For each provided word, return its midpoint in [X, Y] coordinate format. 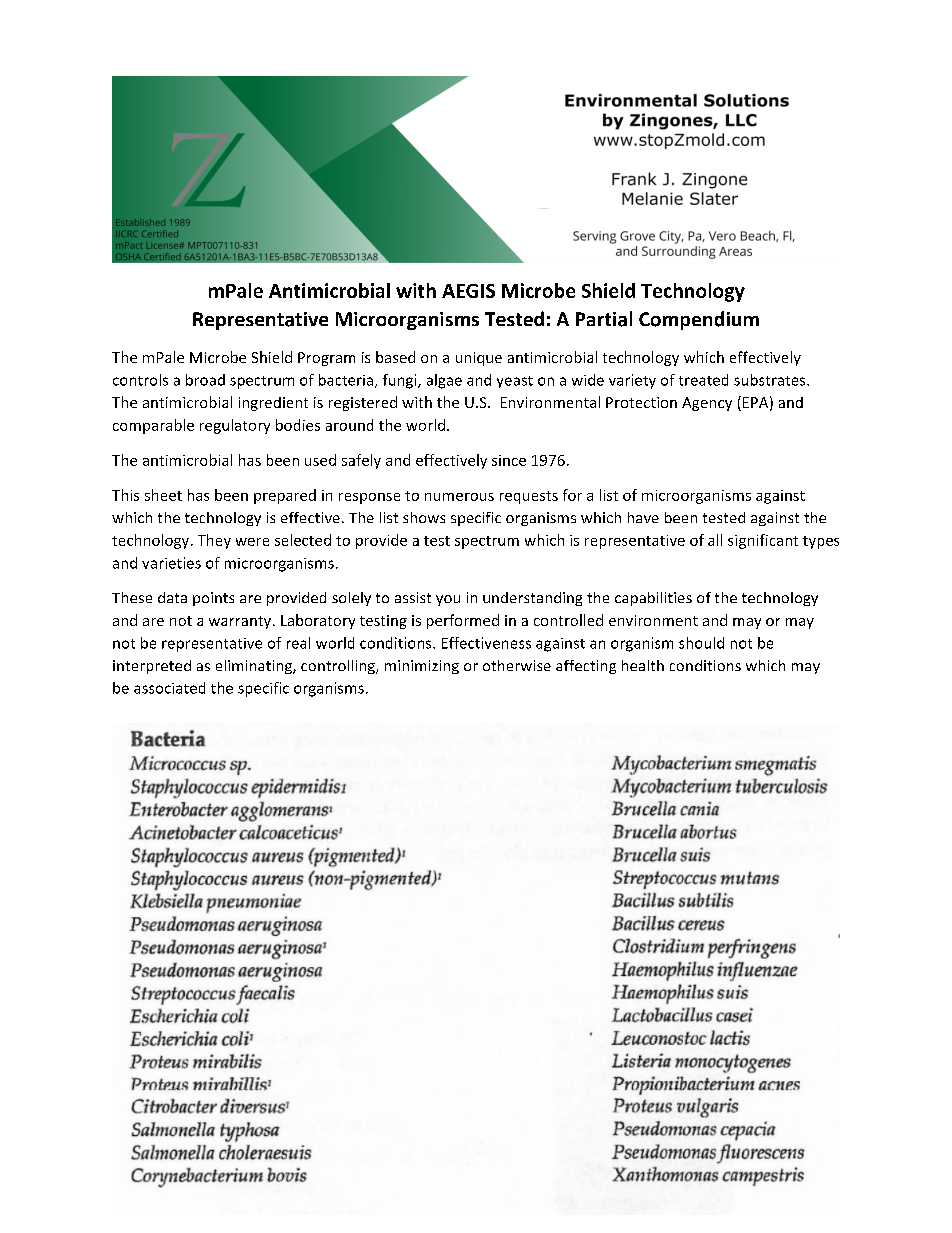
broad [205, 380]
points [213, 599]
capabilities [653, 599]
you [448, 600]
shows [424, 517]
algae [444, 381]
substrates [771, 380]
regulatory [235, 426]
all [715, 540]
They [214, 541]
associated [169, 688]
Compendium [699, 320]
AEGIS [468, 291]
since [509, 460]
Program [326, 359]
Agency [707, 404]
